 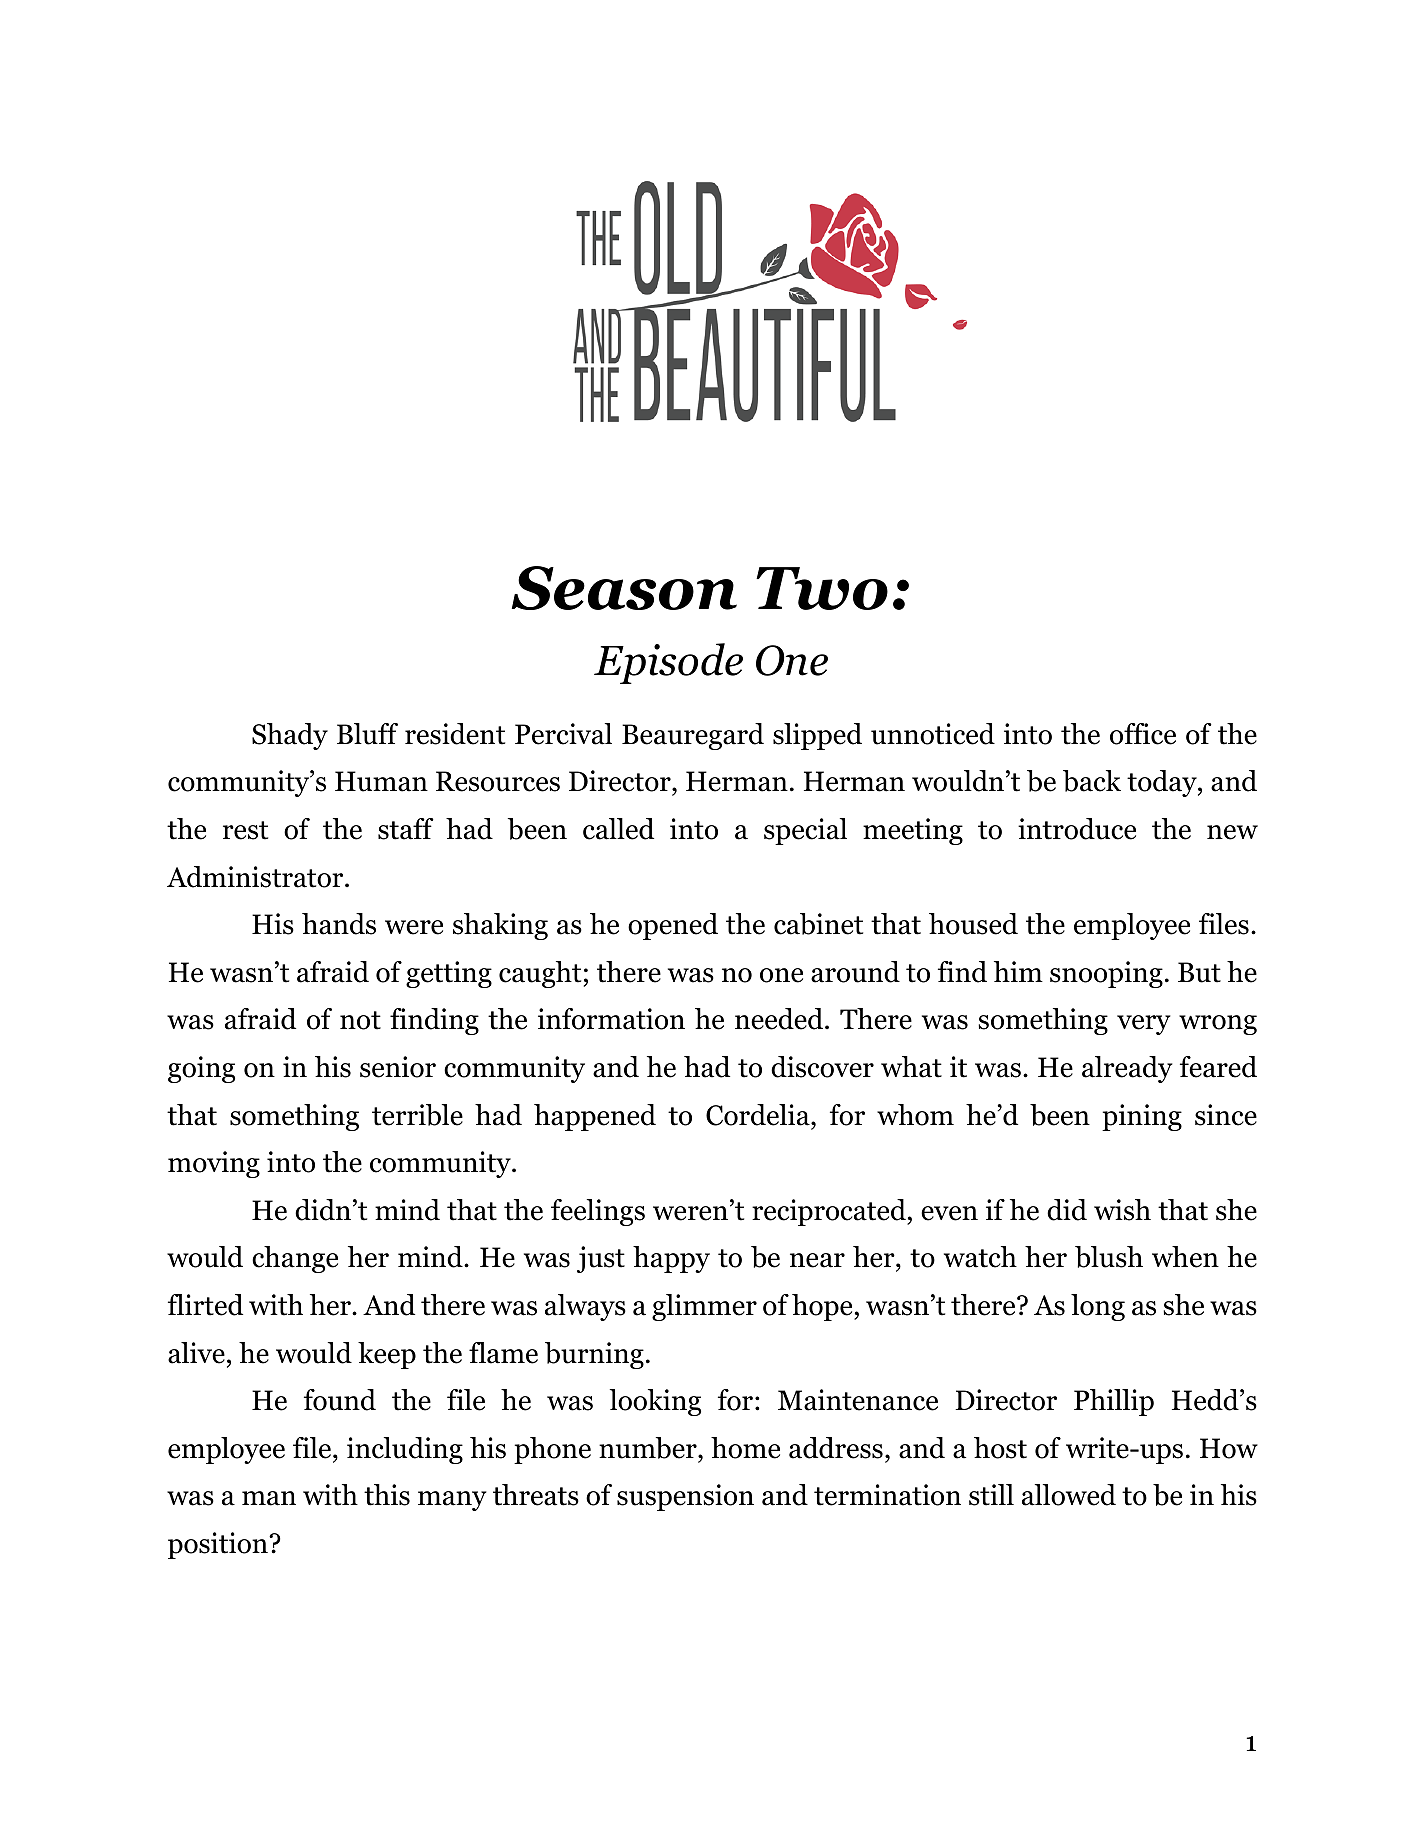 What do you see at coordinates (367, 734) in the screenshot?
I see `Bluff` at bounding box center [367, 734].
